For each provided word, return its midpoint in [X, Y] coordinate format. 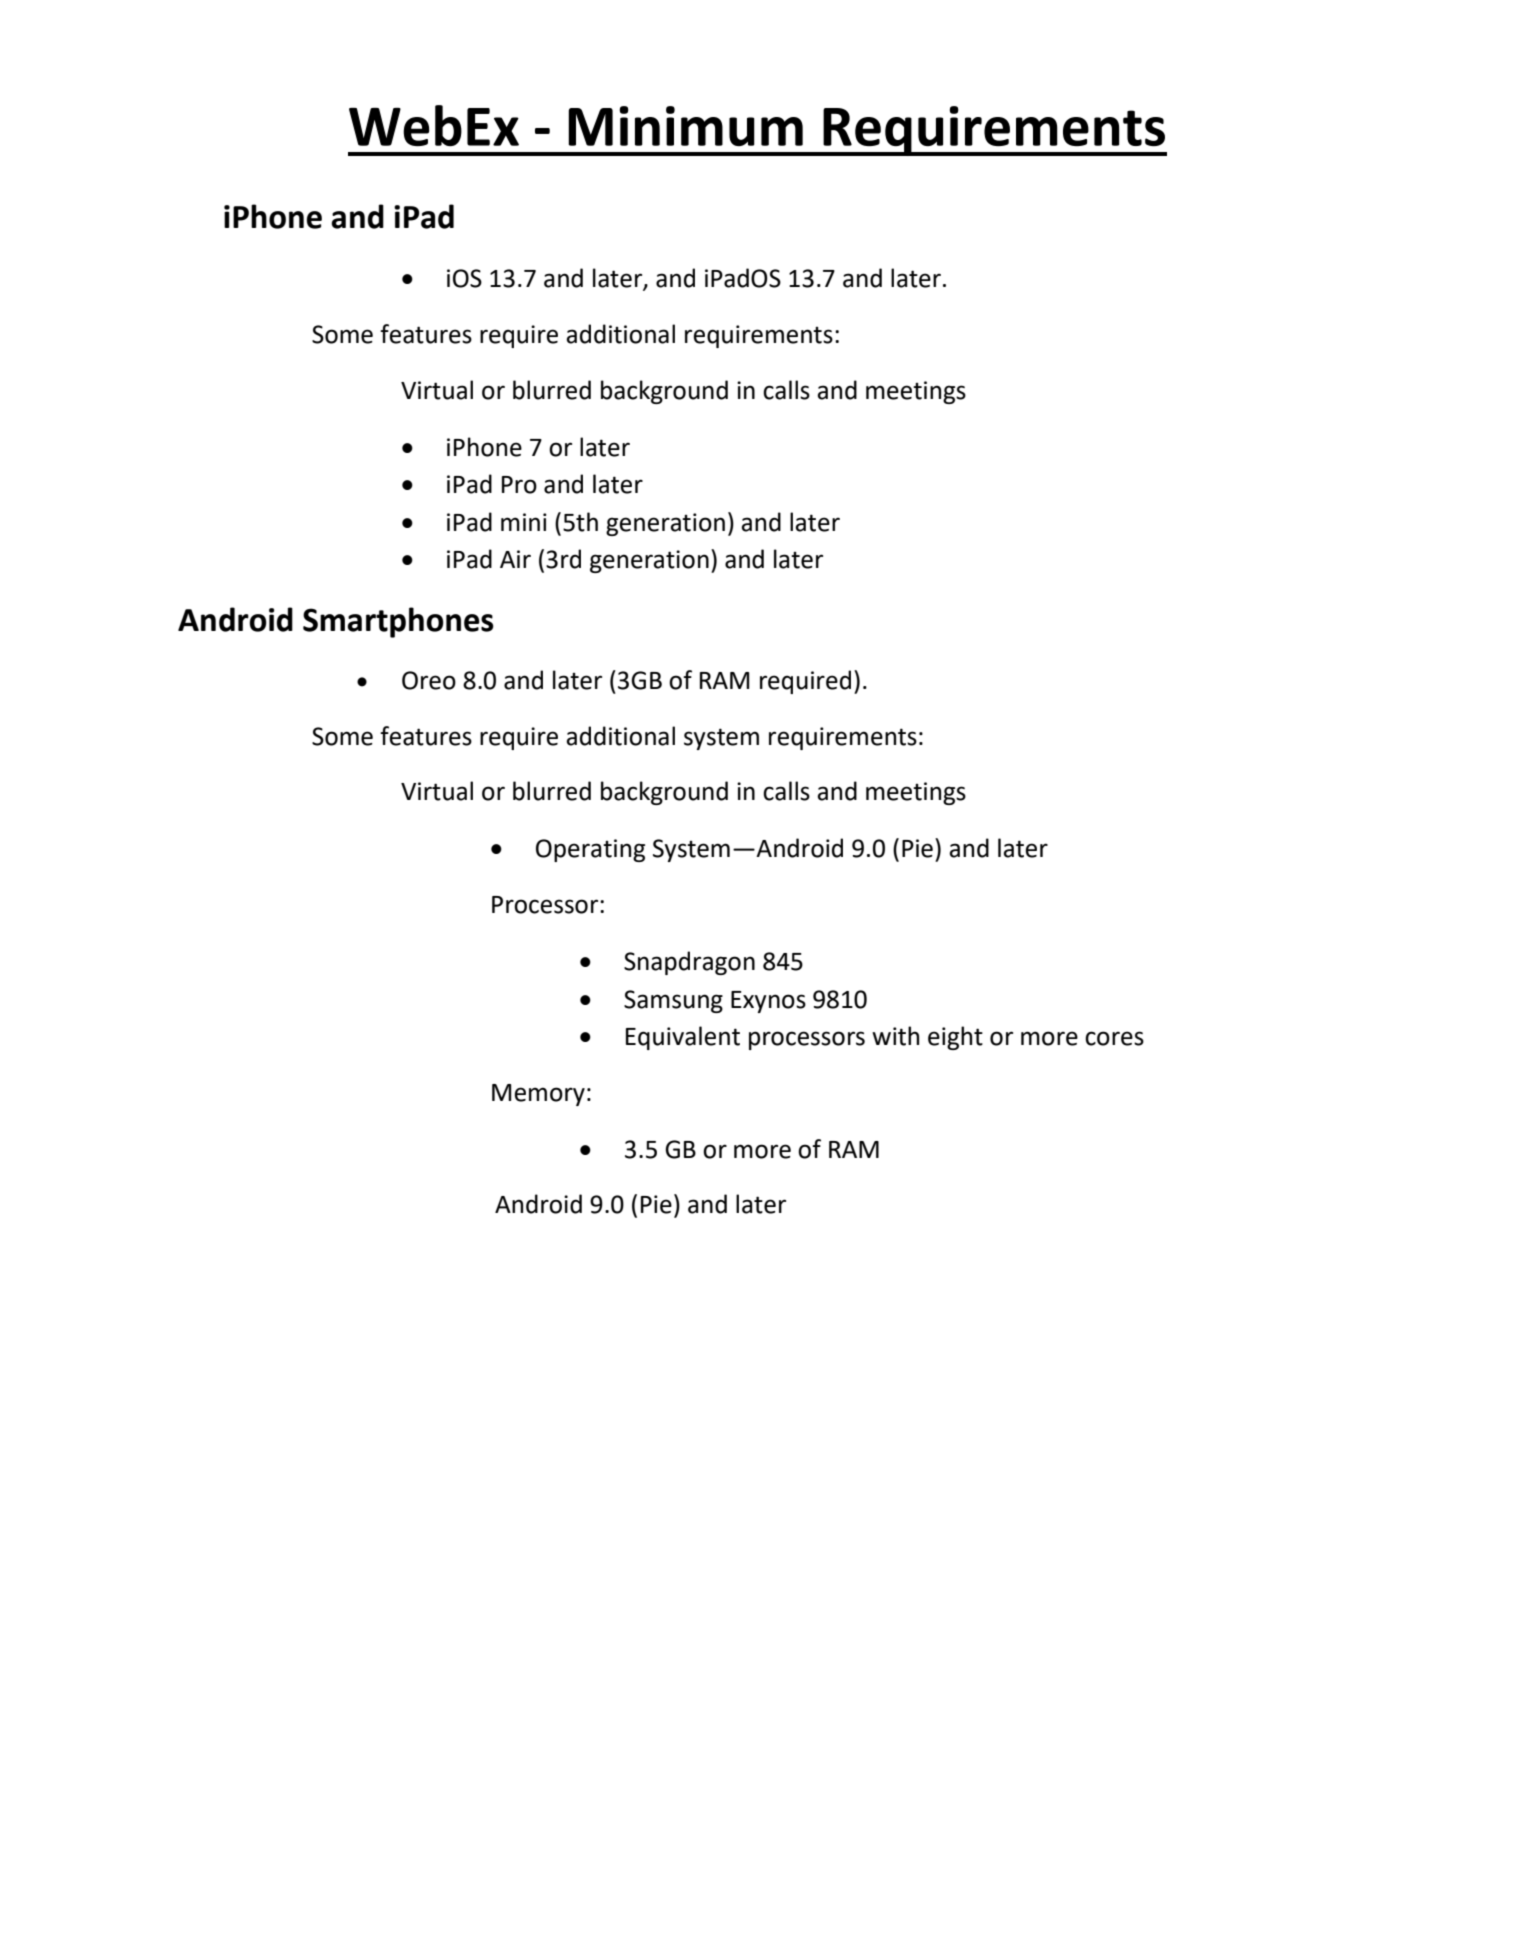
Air [515, 559]
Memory [538, 1095]
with [895, 1036]
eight [955, 1038]
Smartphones [398, 622]
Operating [590, 850]
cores [1114, 1038]
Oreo [429, 680]
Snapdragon [689, 963]
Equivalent [683, 1038]
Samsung [673, 1001]
